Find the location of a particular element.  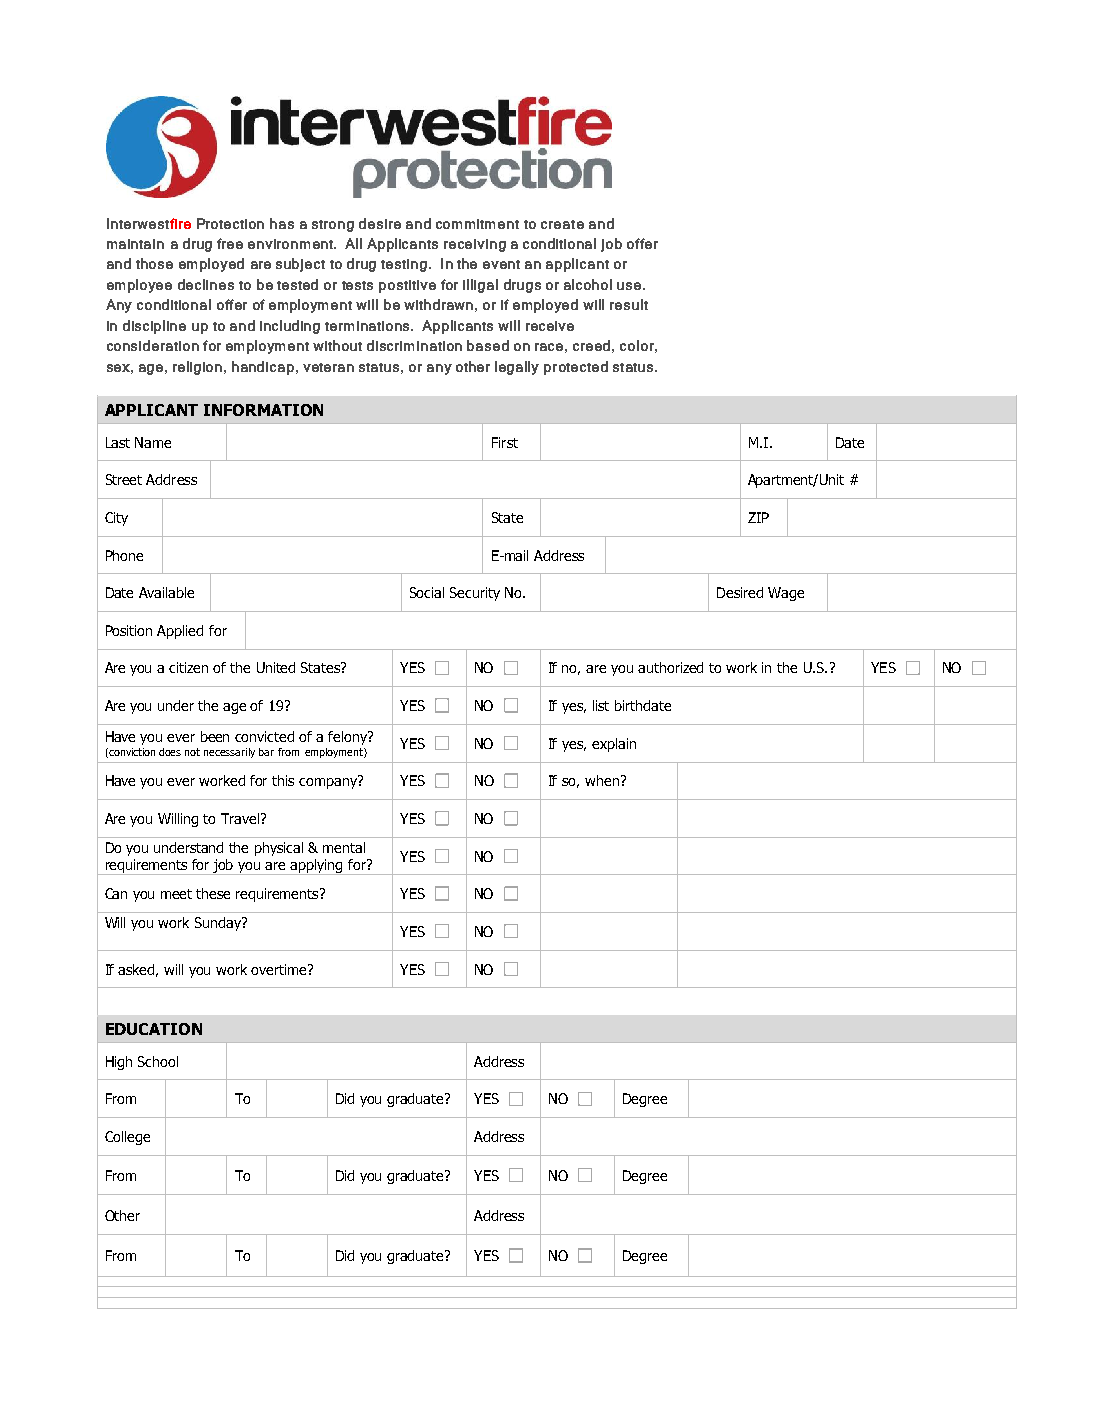

citizen is located at coordinates (188, 667).
